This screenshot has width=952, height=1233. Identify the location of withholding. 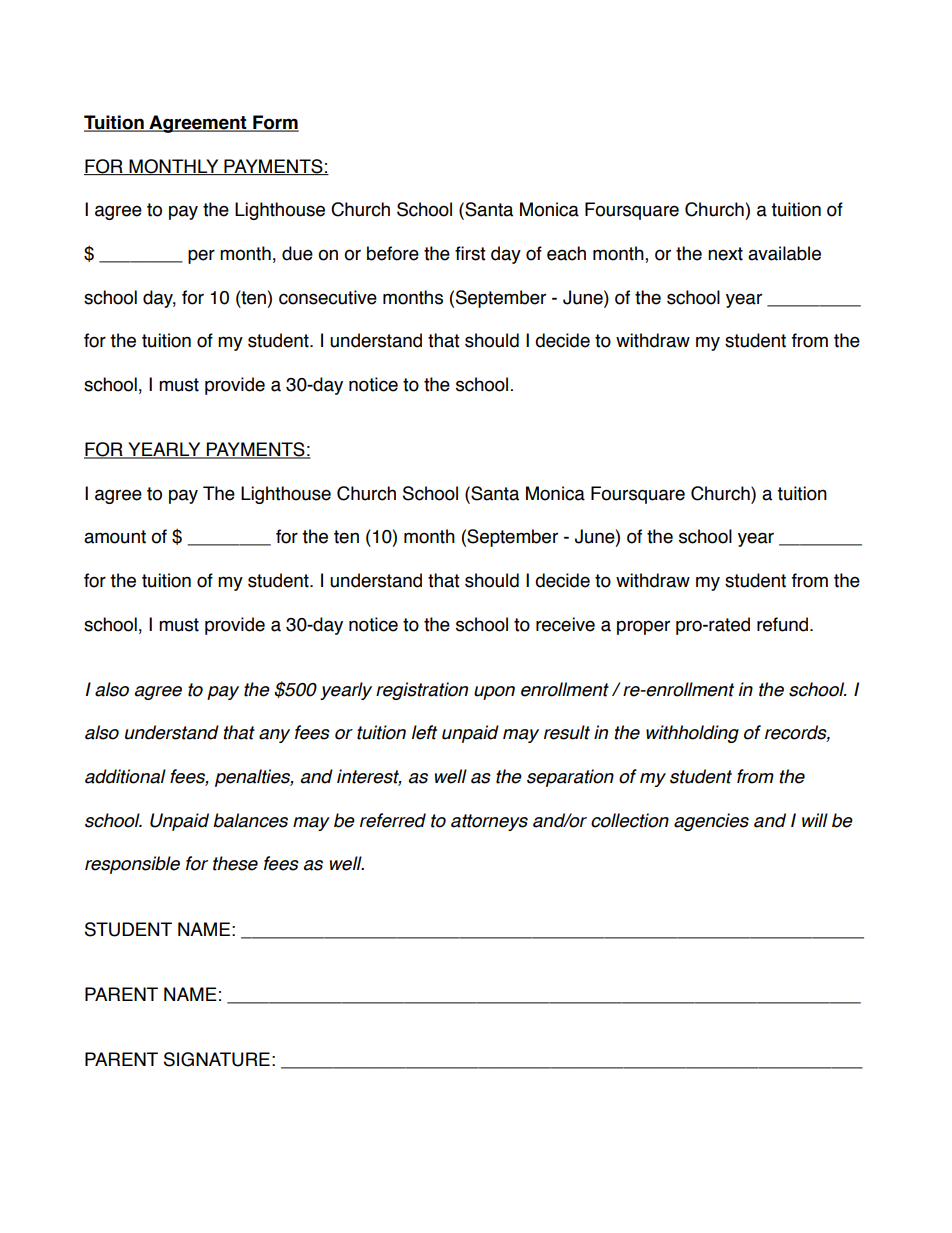
(692, 734).
